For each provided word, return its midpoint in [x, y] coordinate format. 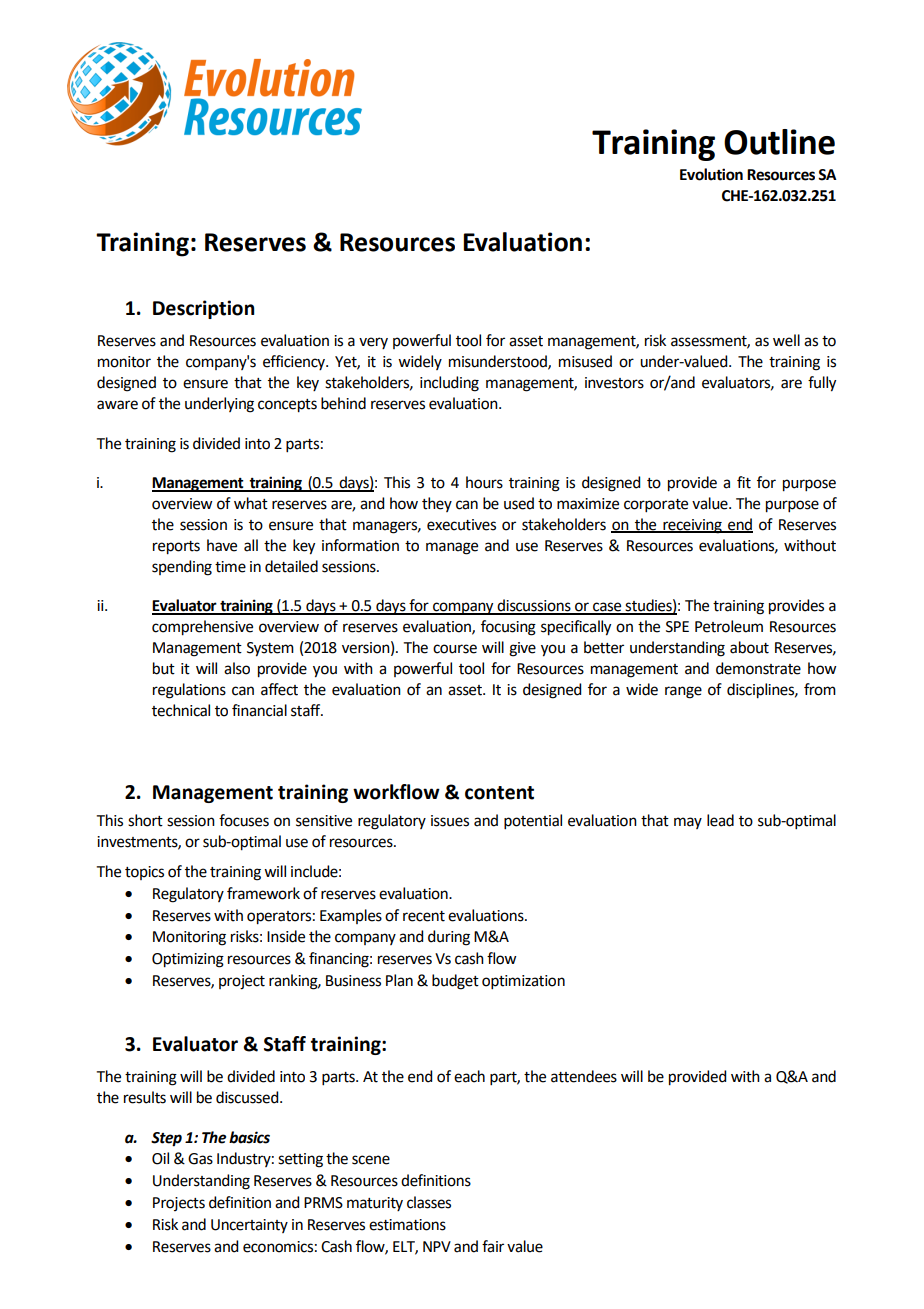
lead [720, 820]
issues [450, 821]
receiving [692, 526]
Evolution [711, 174]
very [373, 343]
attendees [584, 1076]
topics [144, 873]
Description [203, 309]
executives [461, 525]
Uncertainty [249, 1226]
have [222, 545]
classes [429, 1202]
